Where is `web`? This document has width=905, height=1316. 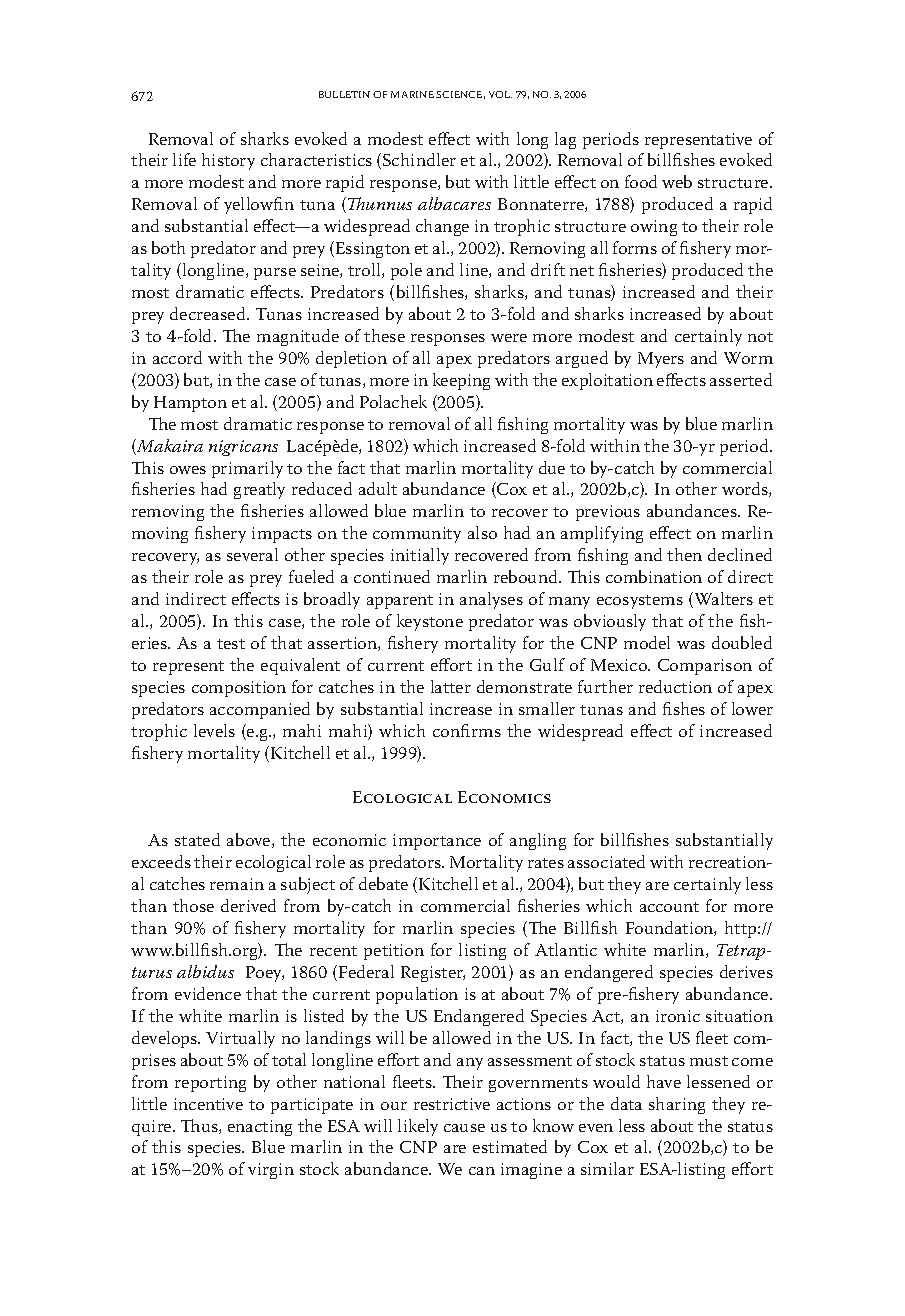 web is located at coordinates (677, 181).
